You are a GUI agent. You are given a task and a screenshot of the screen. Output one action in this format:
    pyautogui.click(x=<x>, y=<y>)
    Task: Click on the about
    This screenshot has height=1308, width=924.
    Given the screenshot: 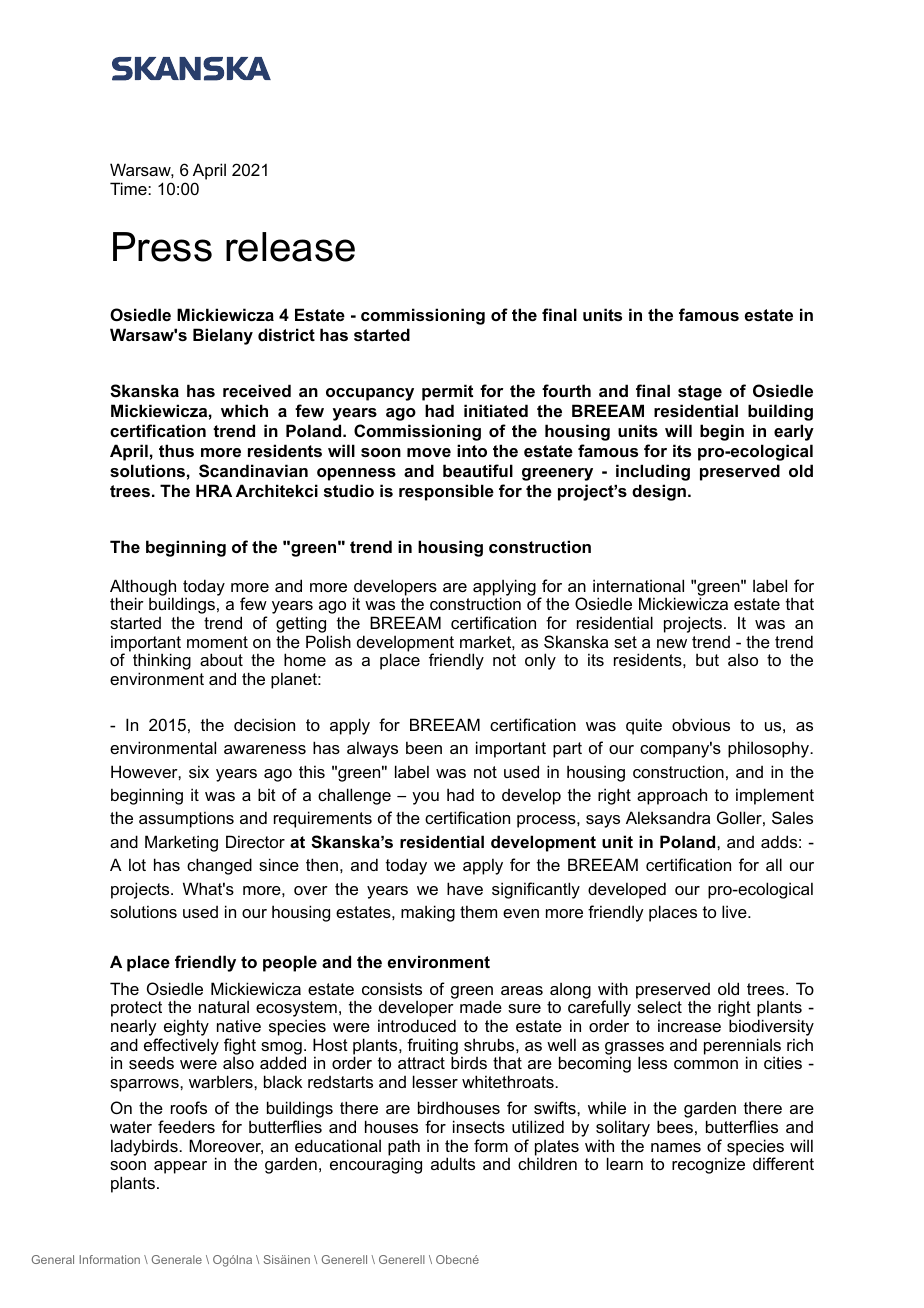 What is the action you would take?
    pyautogui.click(x=221, y=659)
